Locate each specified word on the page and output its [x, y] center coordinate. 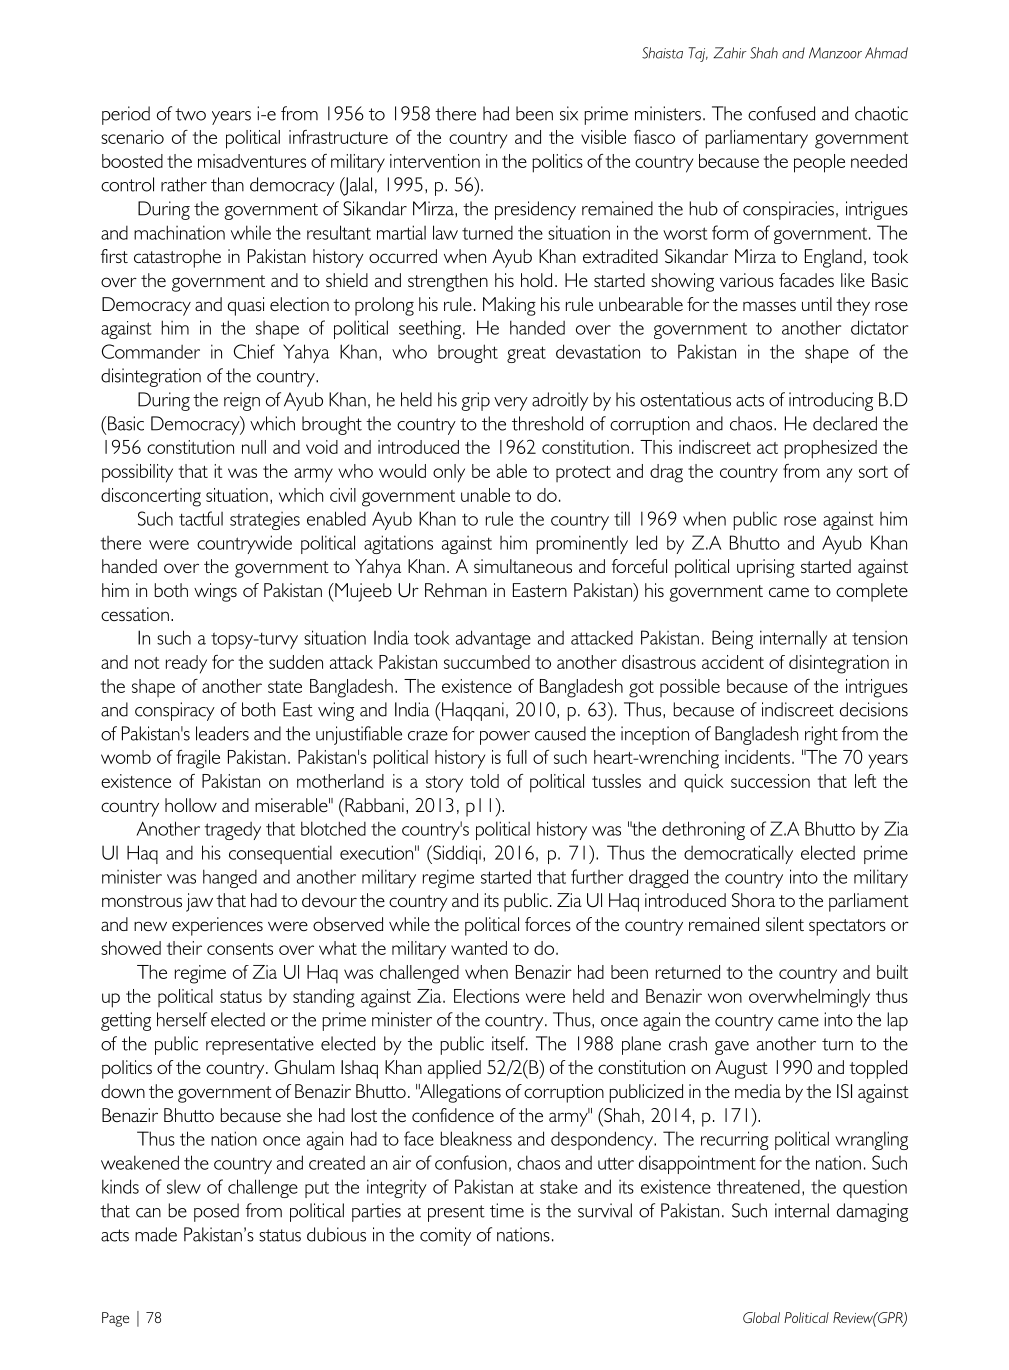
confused [781, 113]
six [569, 113]
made [156, 1234]
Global [761, 1317]
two [190, 114]
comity [445, 1236]
